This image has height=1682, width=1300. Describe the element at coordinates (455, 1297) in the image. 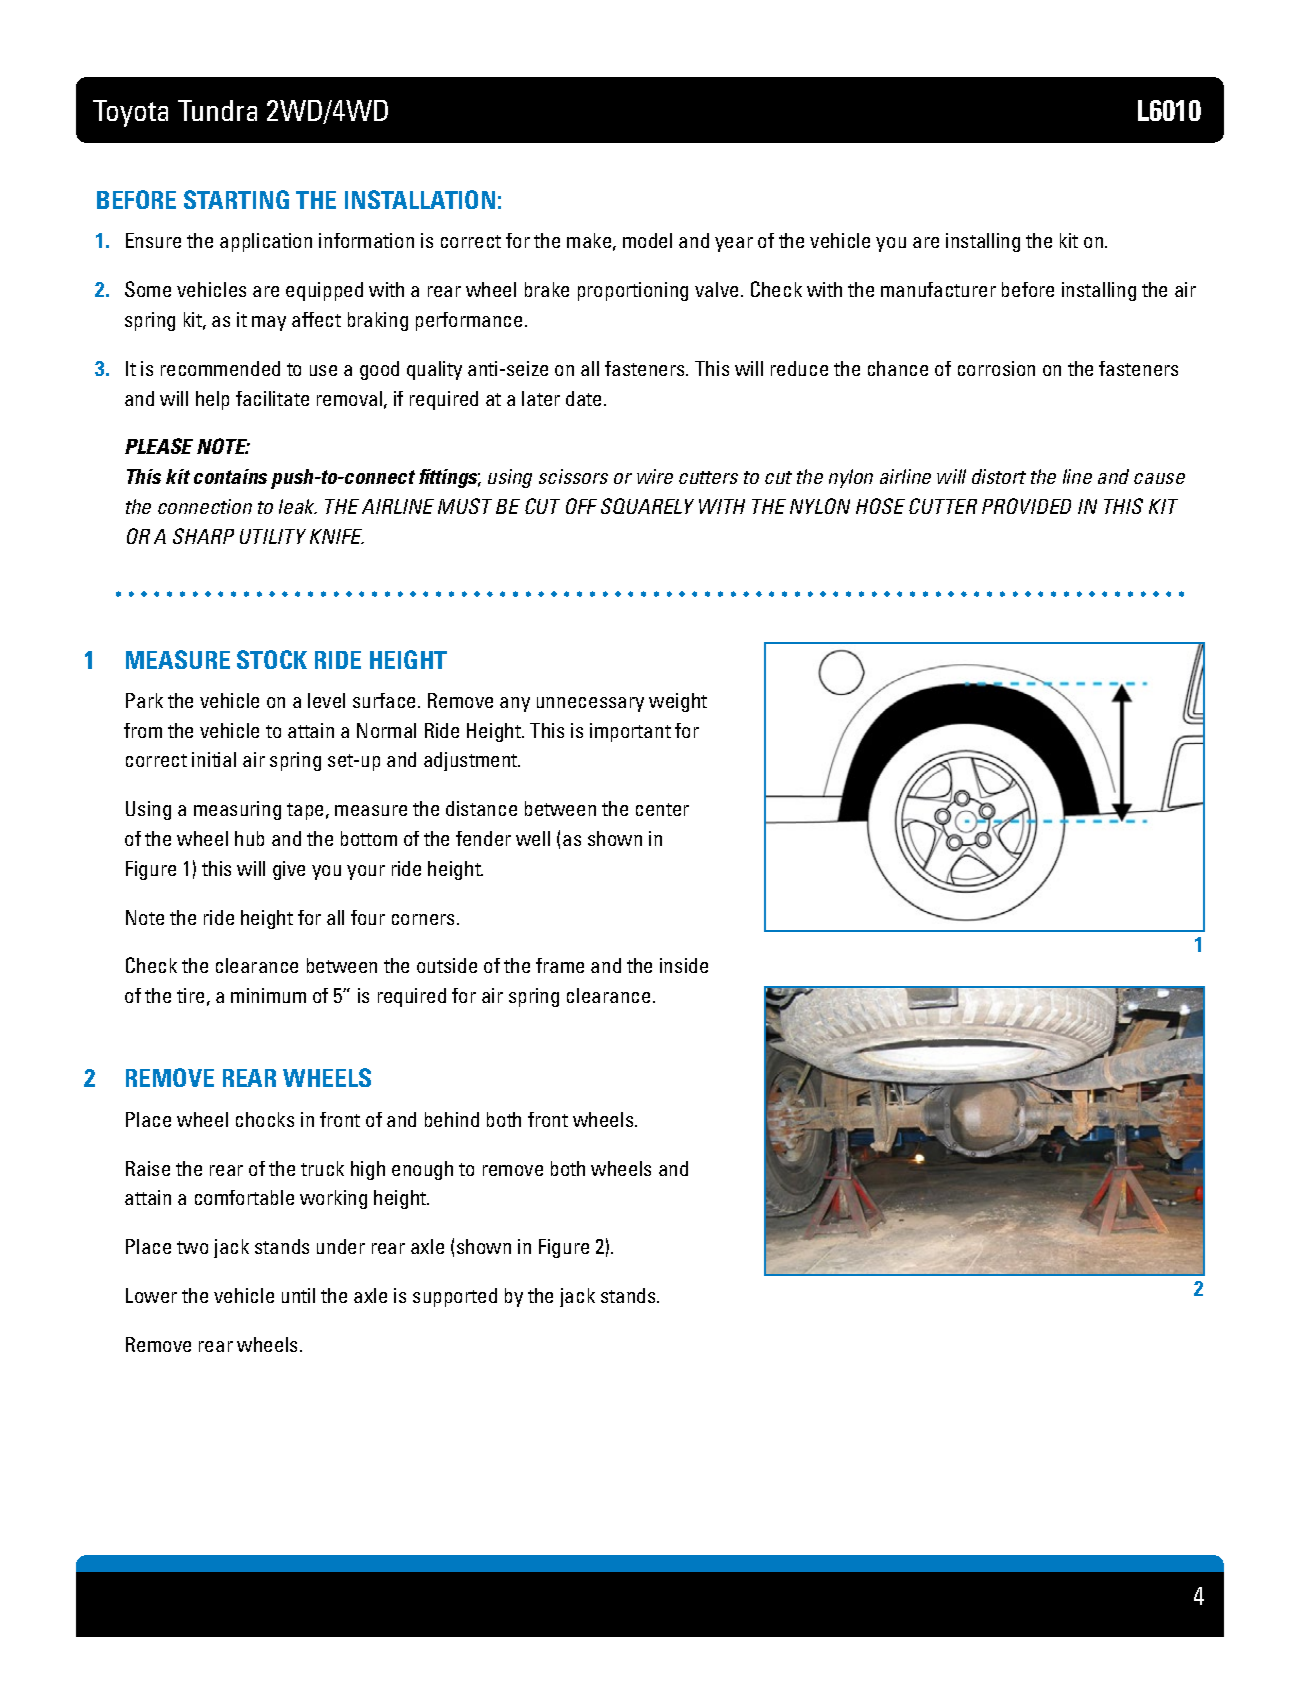

I see `supported` at that location.
